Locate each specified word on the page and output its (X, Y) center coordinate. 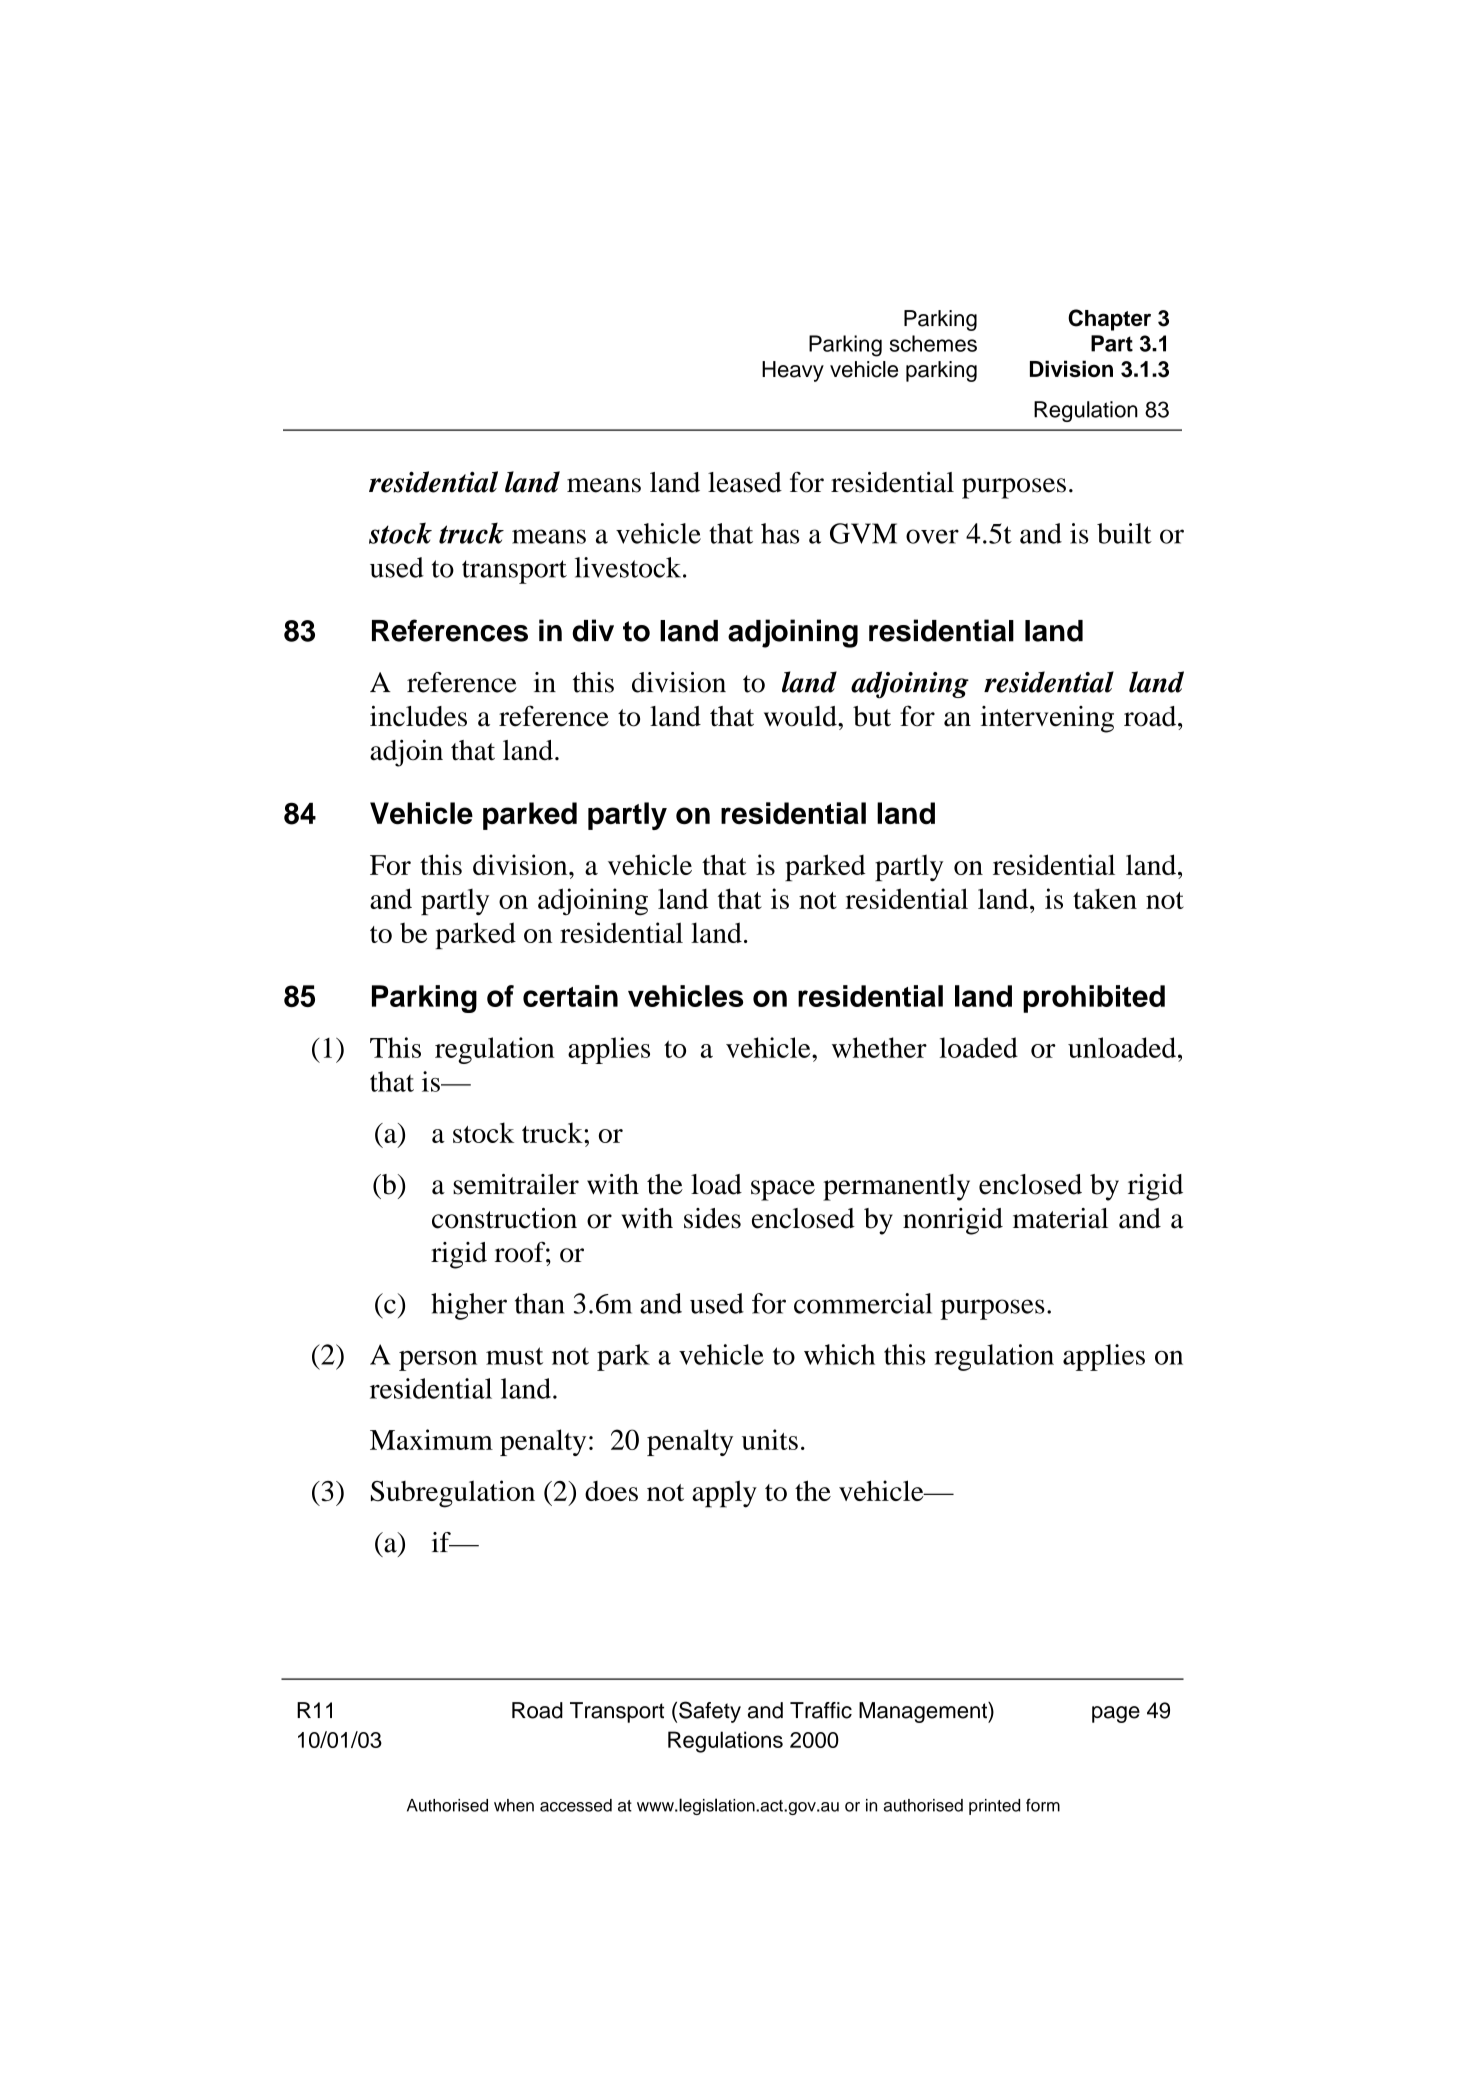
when (514, 1805)
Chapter (1109, 320)
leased (745, 482)
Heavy (793, 371)
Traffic (821, 1710)
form (1043, 1805)
